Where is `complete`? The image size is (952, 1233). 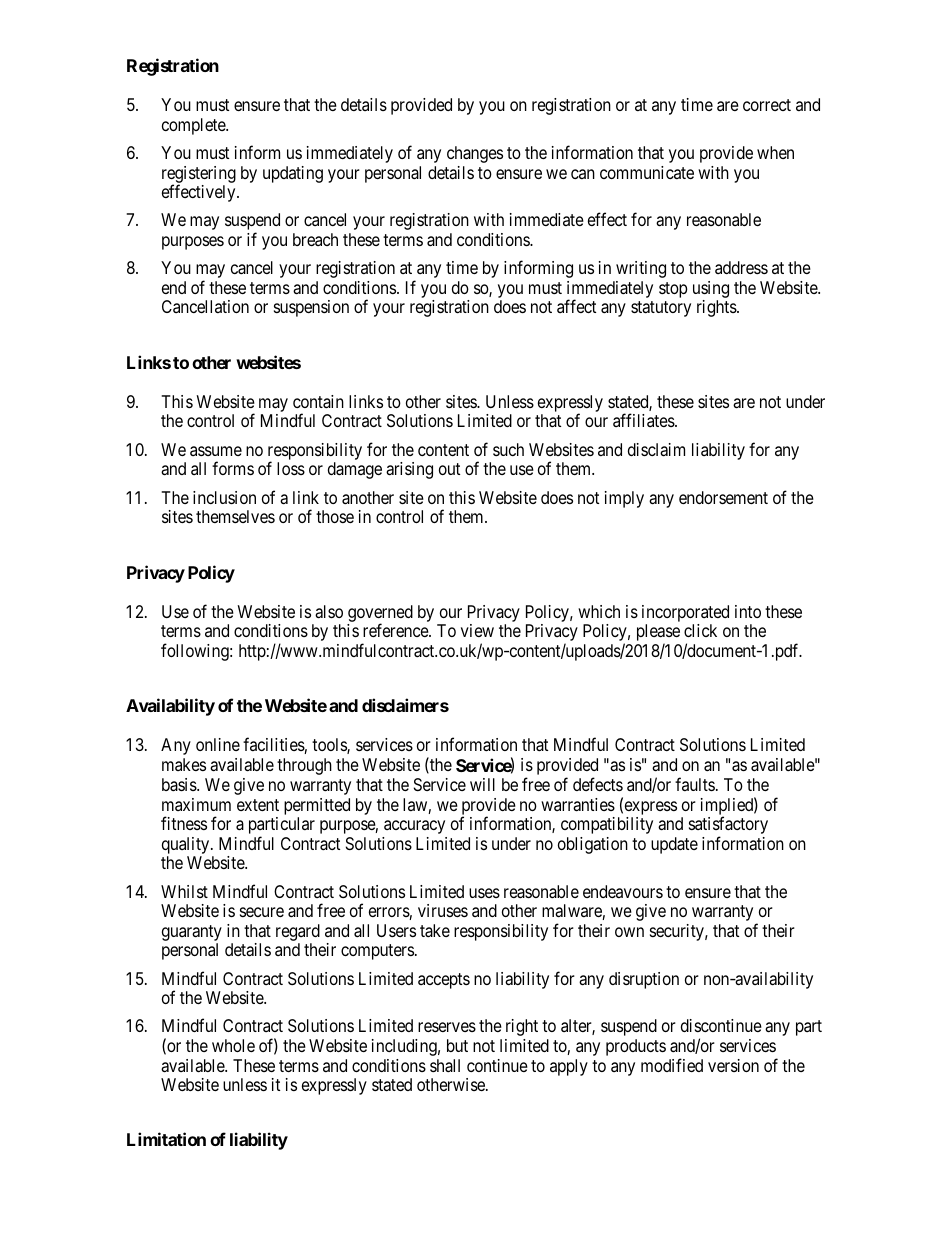 complete is located at coordinates (194, 126).
